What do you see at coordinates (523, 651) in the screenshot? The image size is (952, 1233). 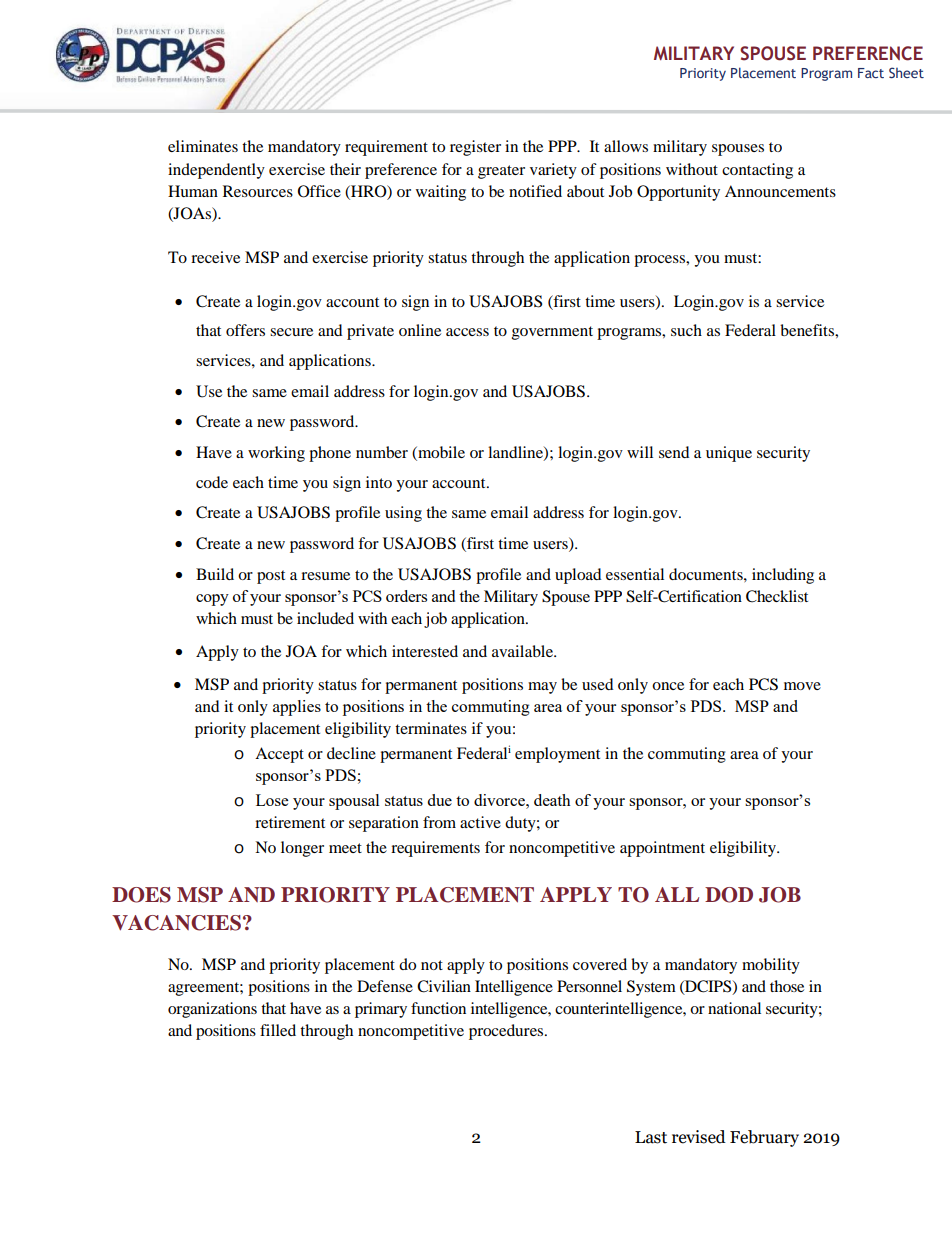 I see `available` at bounding box center [523, 651].
